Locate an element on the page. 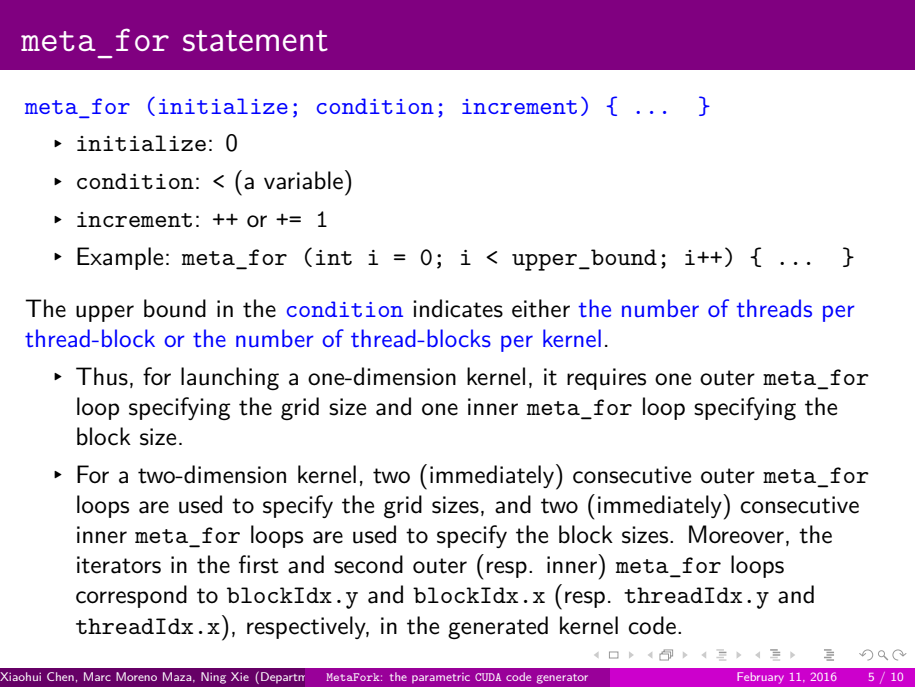 Image resolution: width=915 pixels, height=687 pixels. February is located at coordinates (760, 678).
